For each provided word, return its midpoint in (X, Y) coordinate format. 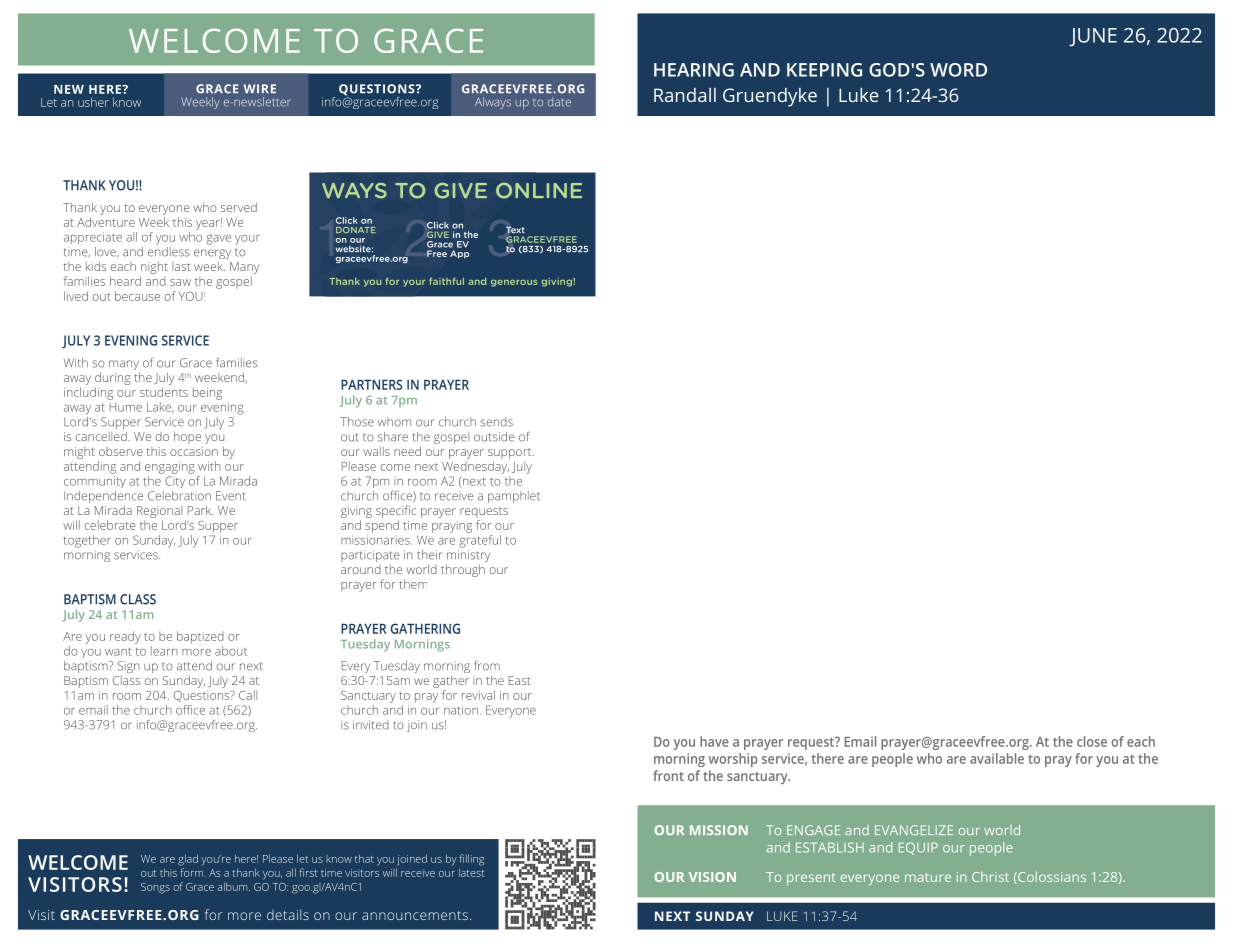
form (193, 872)
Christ (990, 876)
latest (471, 872)
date (559, 102)
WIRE (260, 88)
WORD (958, 70)
